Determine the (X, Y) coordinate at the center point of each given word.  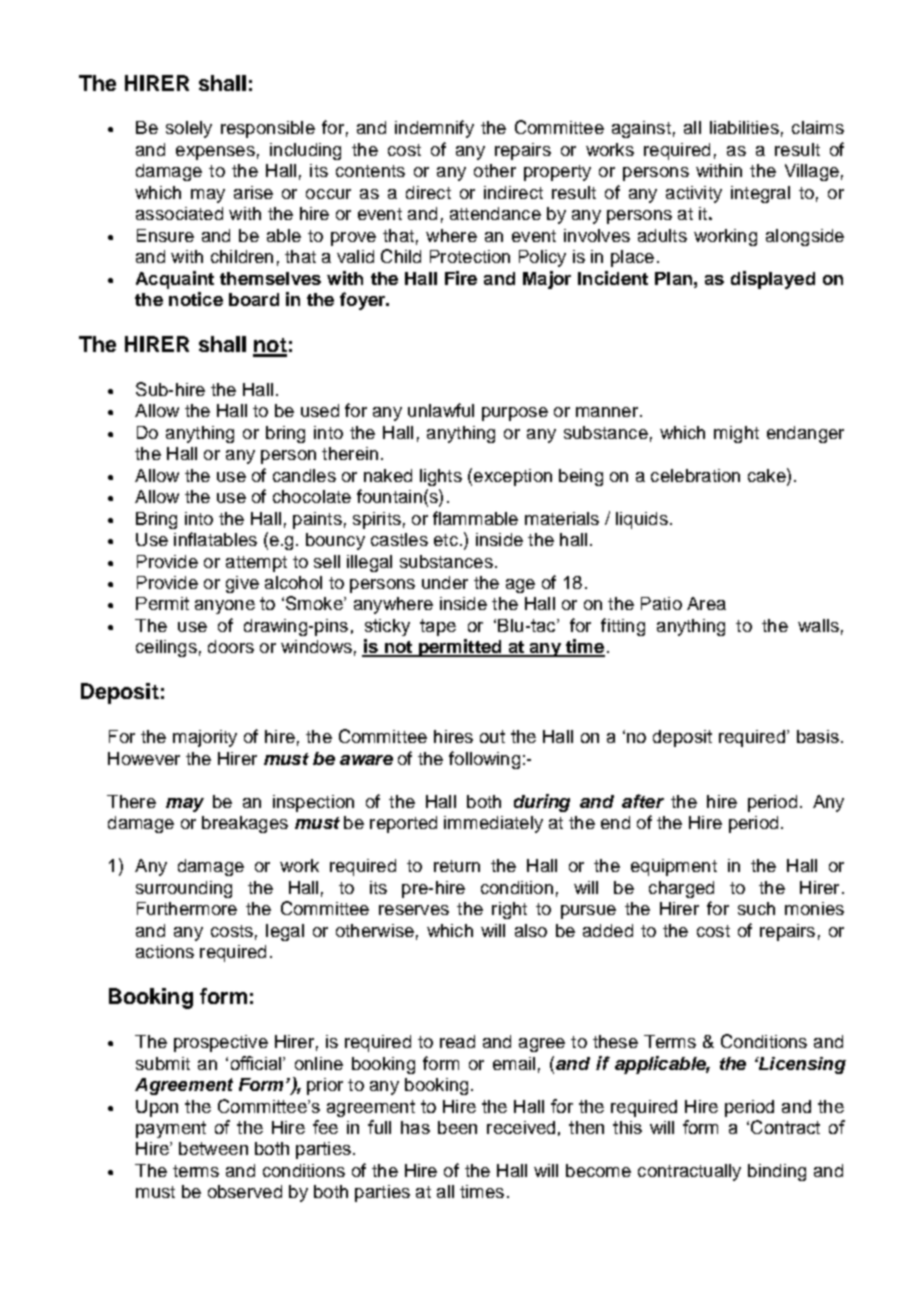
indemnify (434, 129)
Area (706, 603)
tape (438, 627)
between (213, 1148)
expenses (215, 153)
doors (231, 646)
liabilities (744, 127)
